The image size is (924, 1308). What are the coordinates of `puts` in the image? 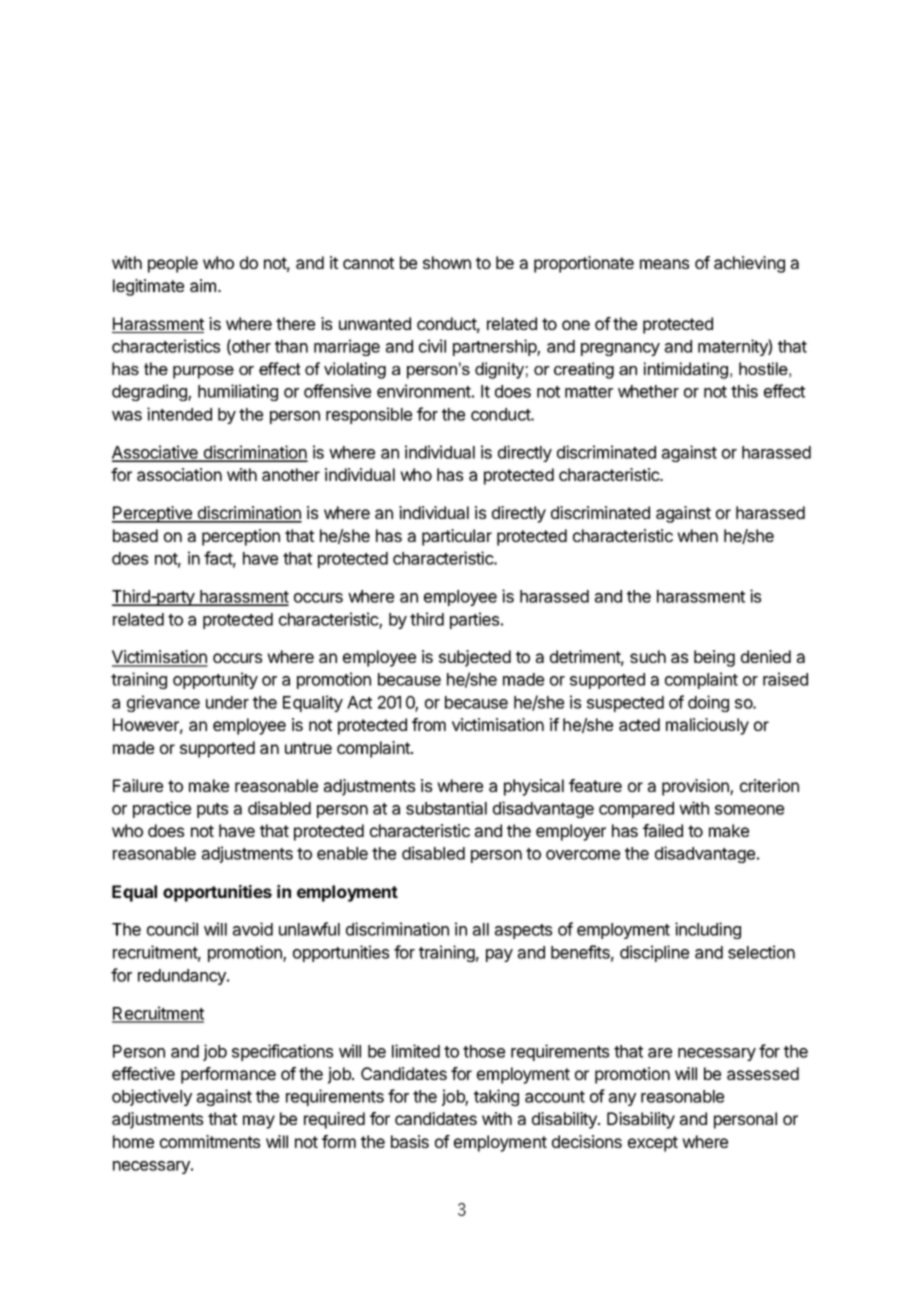 It's located at (212, 810).
